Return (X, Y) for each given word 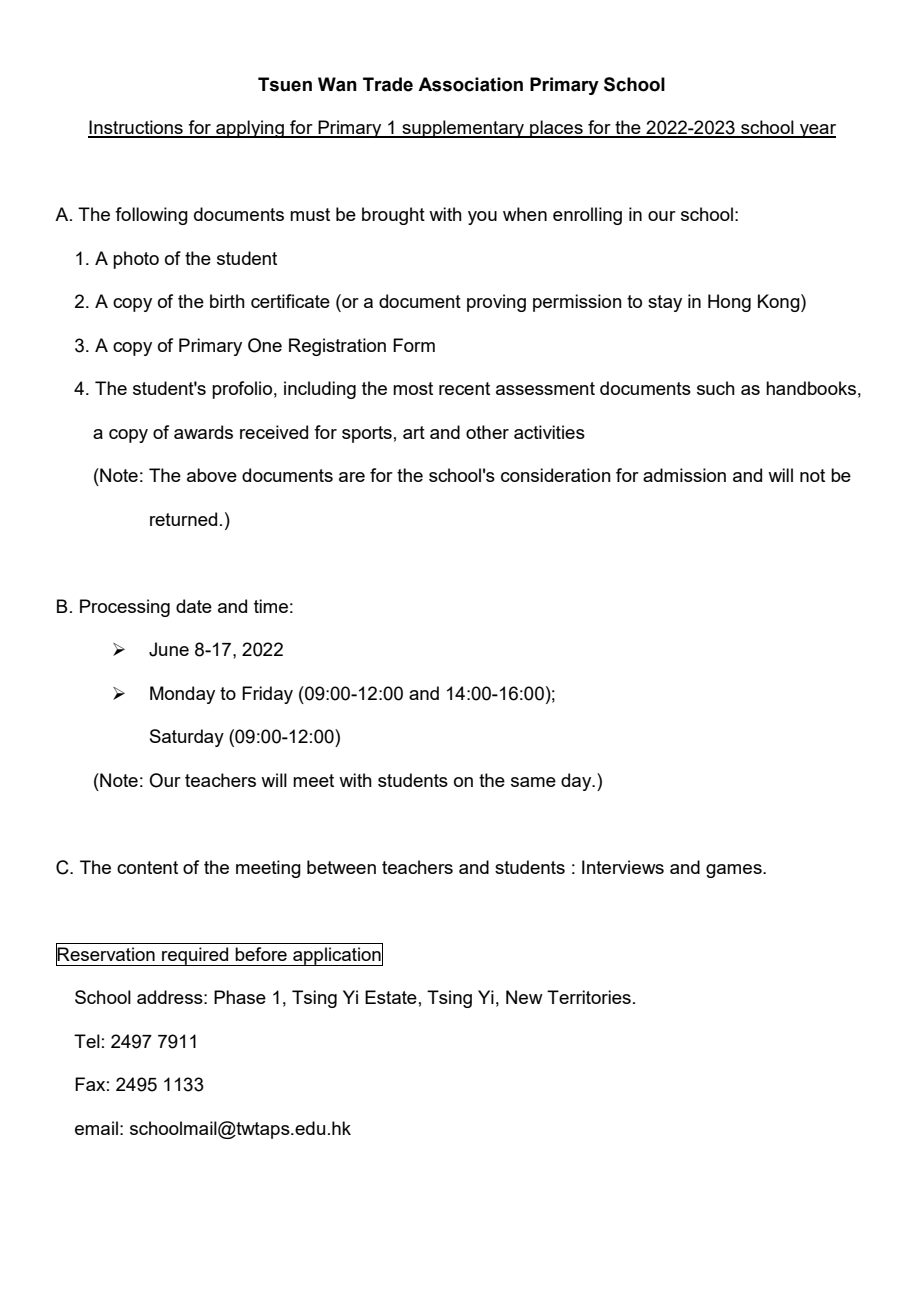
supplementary (463, 129)
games (735, 871)
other (487, 432)
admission (684, 475)
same (533, 782)
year (817, 131)
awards (203, 432)
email (96, 1128)
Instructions (136, 128)
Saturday (187, 738)
